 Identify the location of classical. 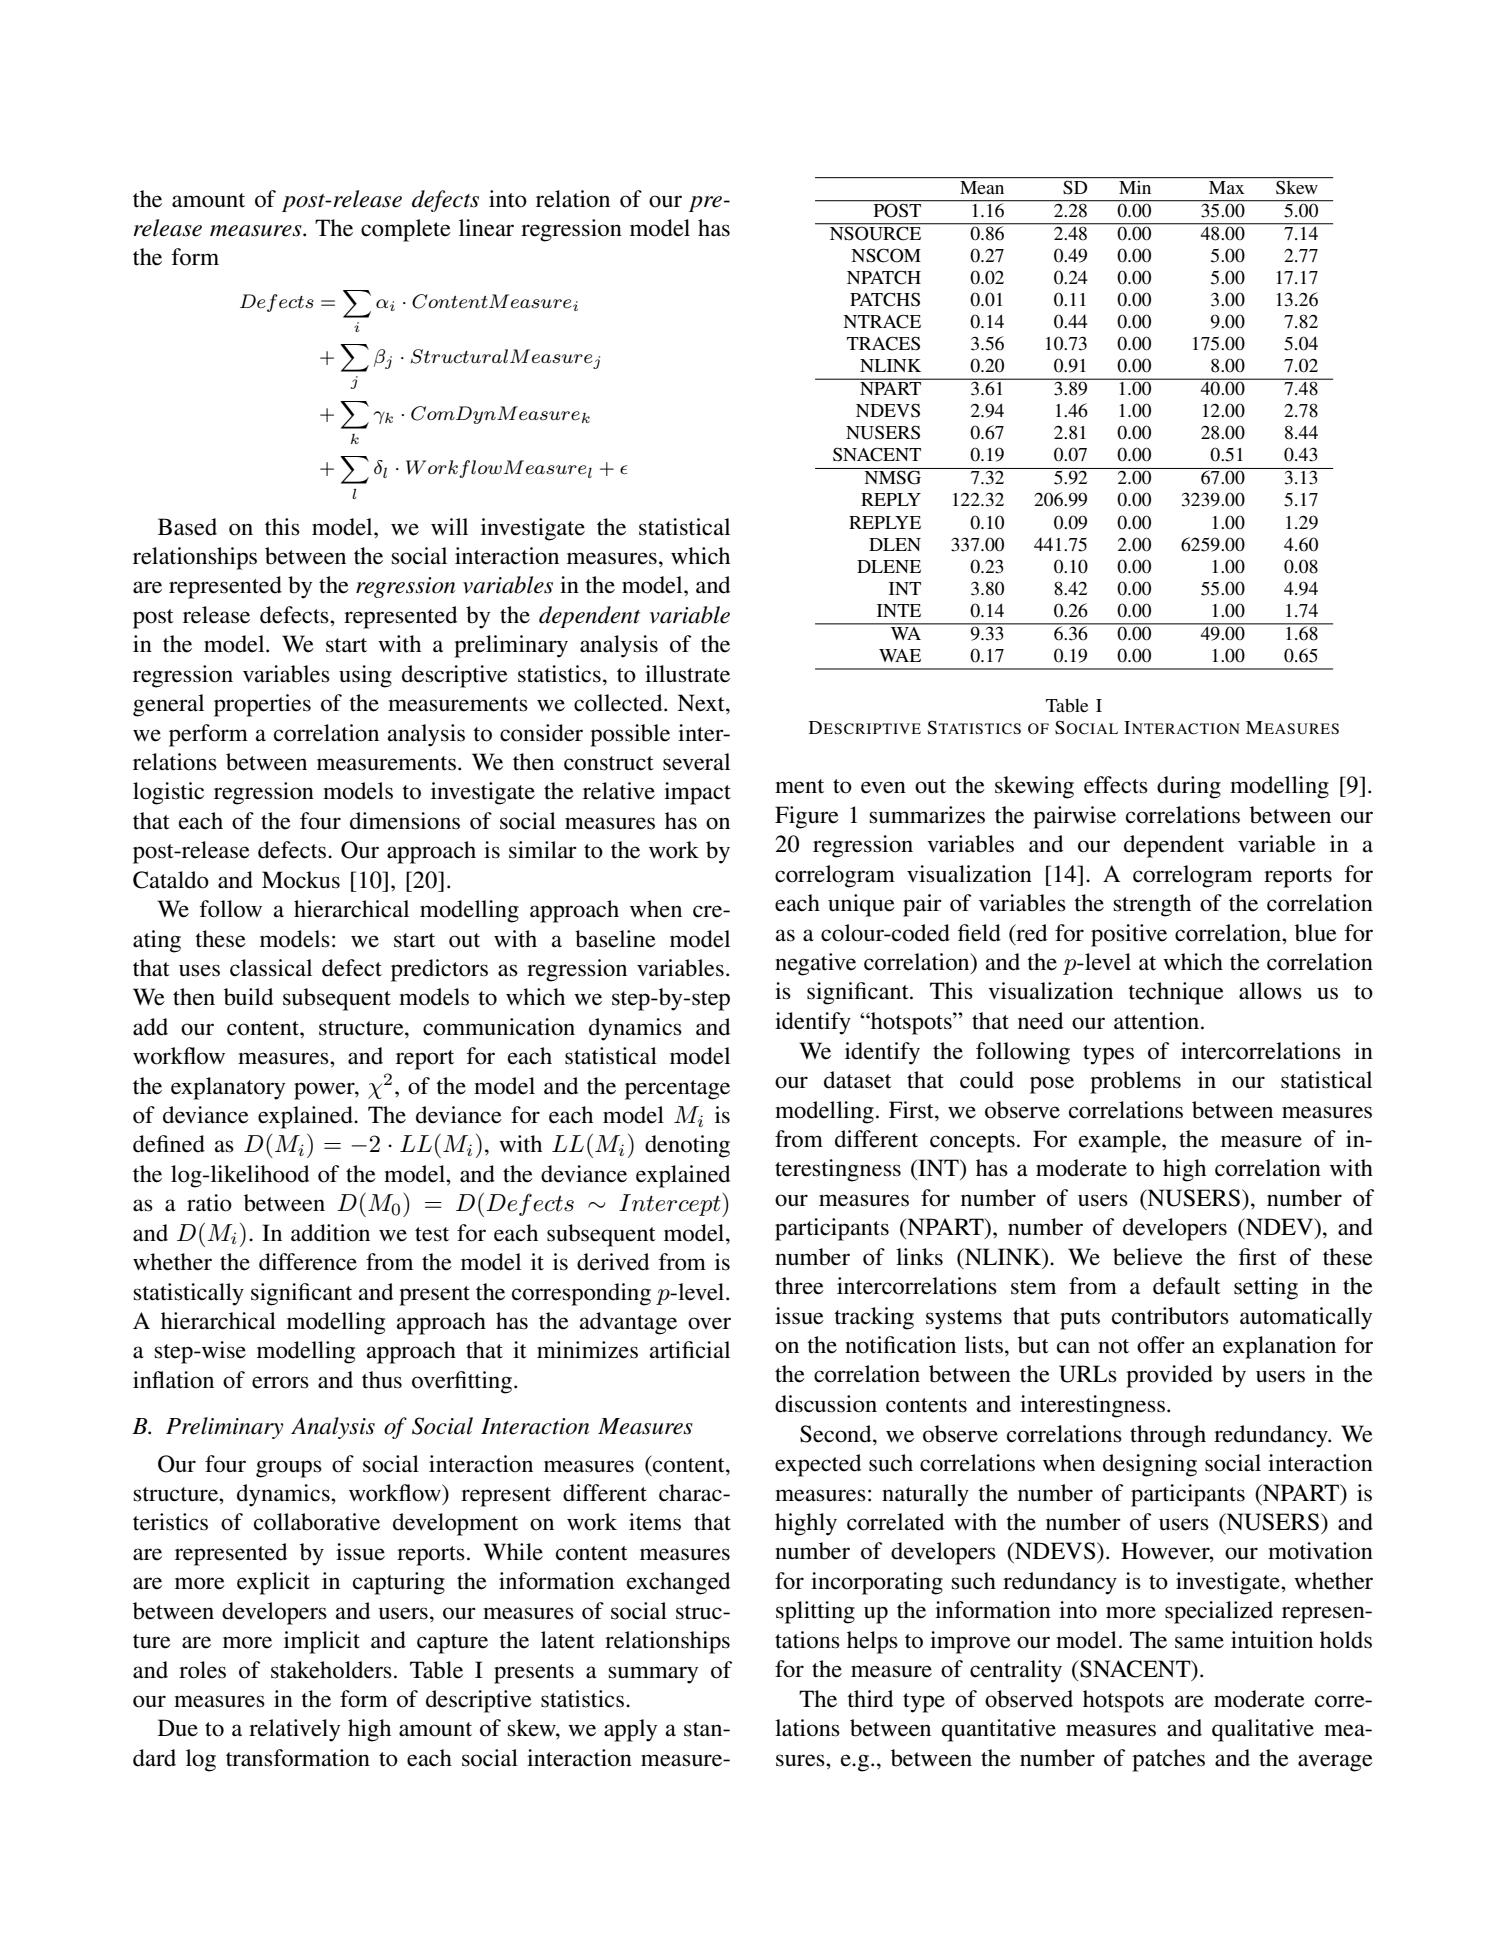
(271, 968).
